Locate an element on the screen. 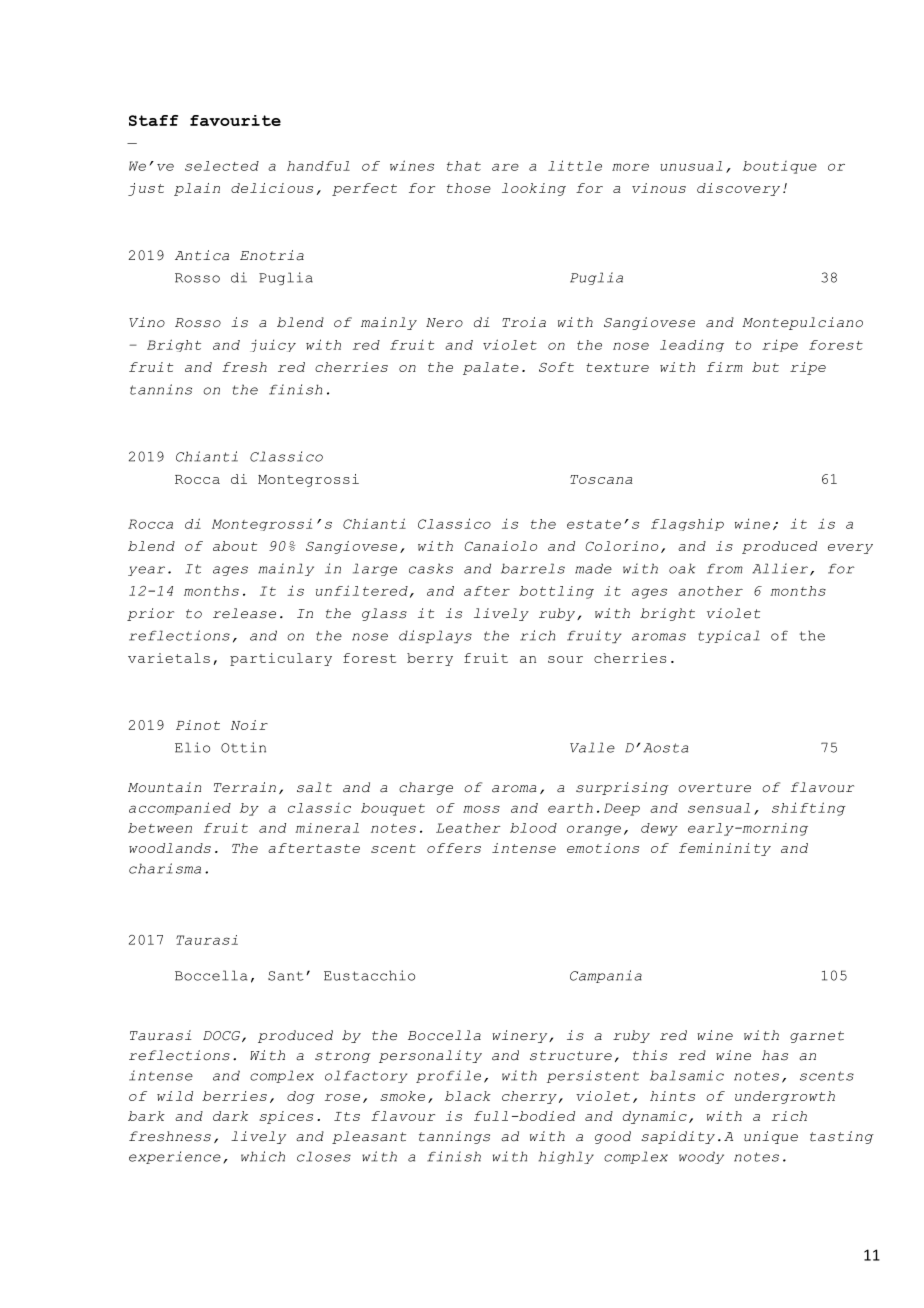 The height and width of the screenshot is (1308, 924). palate is located at coordinates (491, 368).
